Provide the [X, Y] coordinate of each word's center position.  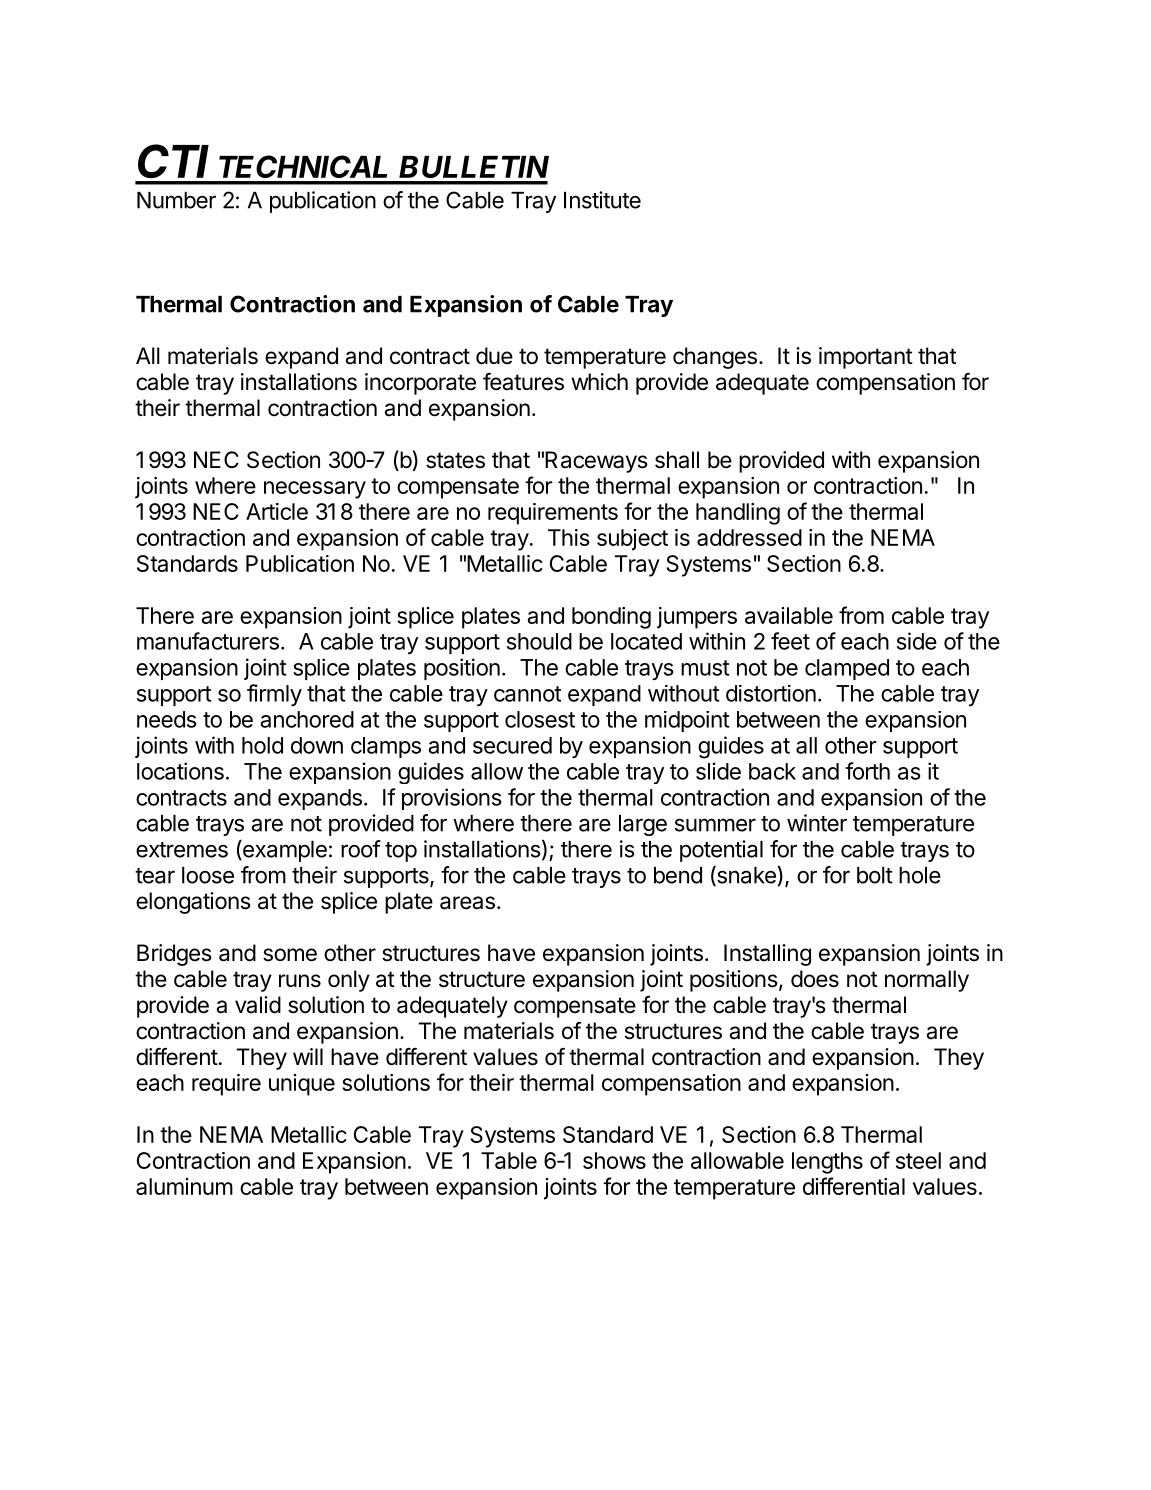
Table [509, 1160]
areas [467, 903]
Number [176, 200]
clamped [847, 669]
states [455, 460]
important [866, 358]
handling [738, 514]
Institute [602, 200]
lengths [827, 1163]
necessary [315, 490]
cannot [527, 694]
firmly [274, 695]
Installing [767, 955]
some [290, 955]
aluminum [184, 1186]
